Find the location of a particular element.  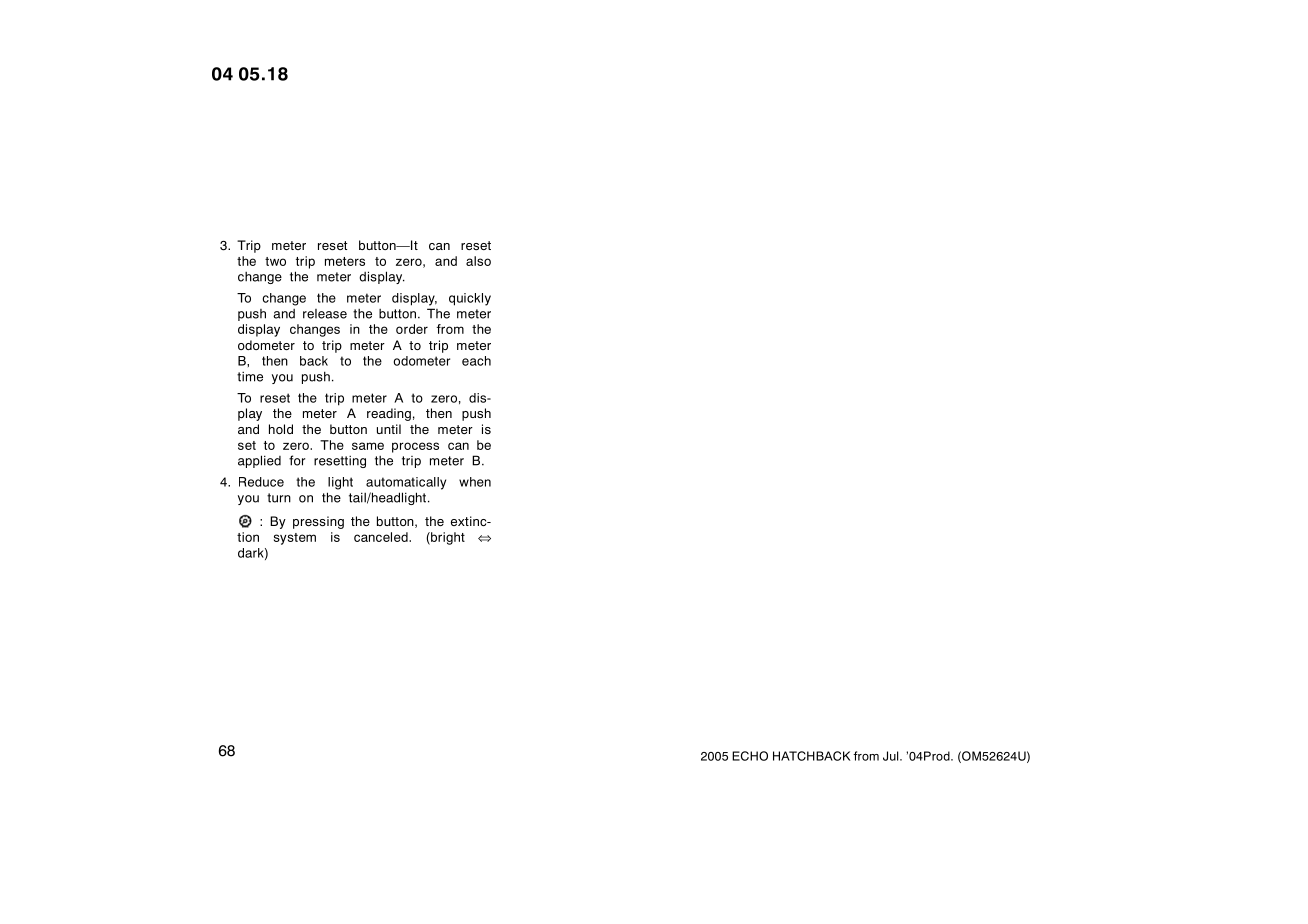

two is located at coordinates (275, 261).
